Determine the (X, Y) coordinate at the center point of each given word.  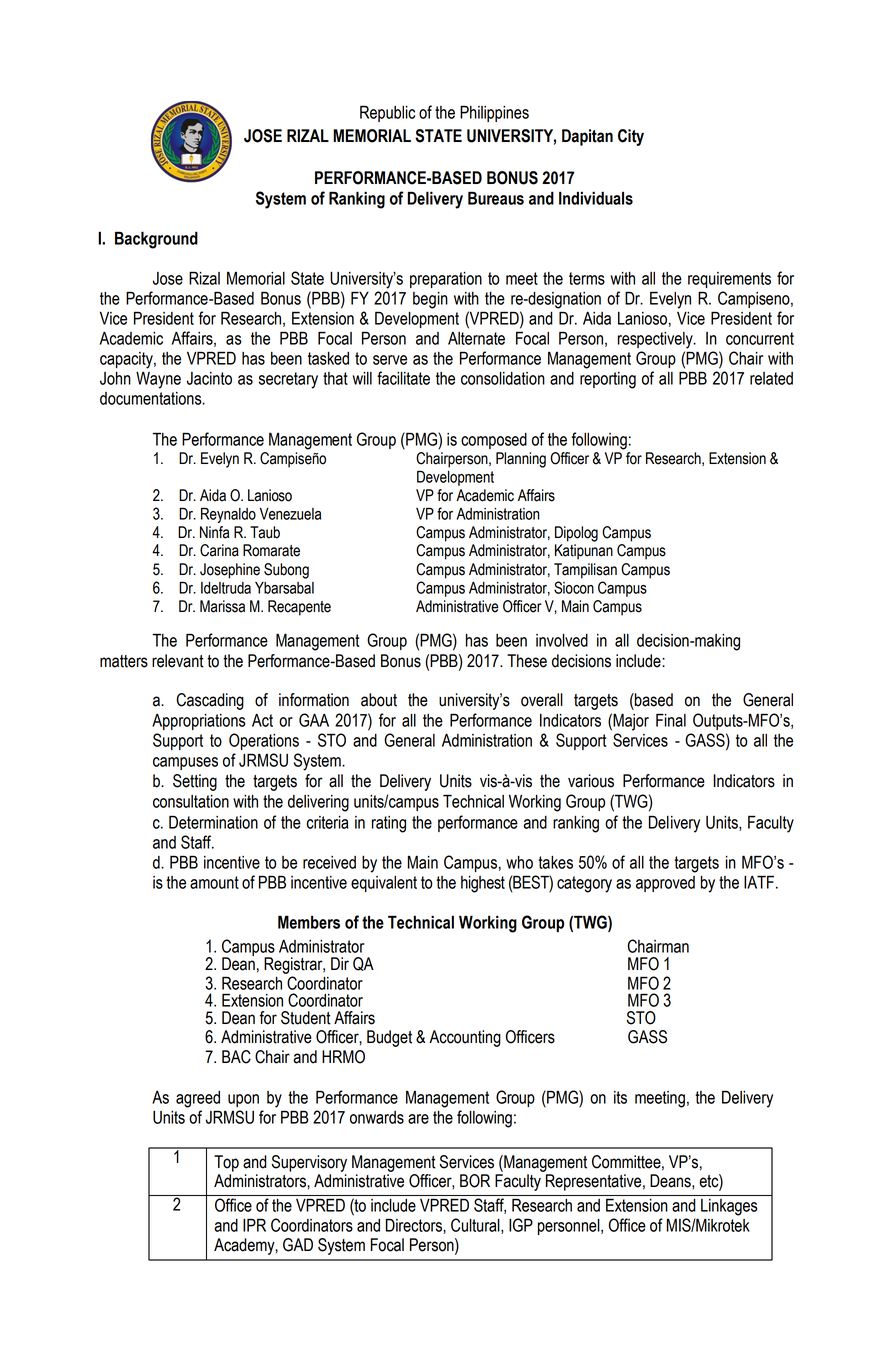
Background (156, 240)
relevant (178, 661)
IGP (521, 1225)
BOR (475, 1181)
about (379, 700)
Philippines (494, 114)
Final (671, 720)
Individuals (596, 198)
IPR (254, 1225)
